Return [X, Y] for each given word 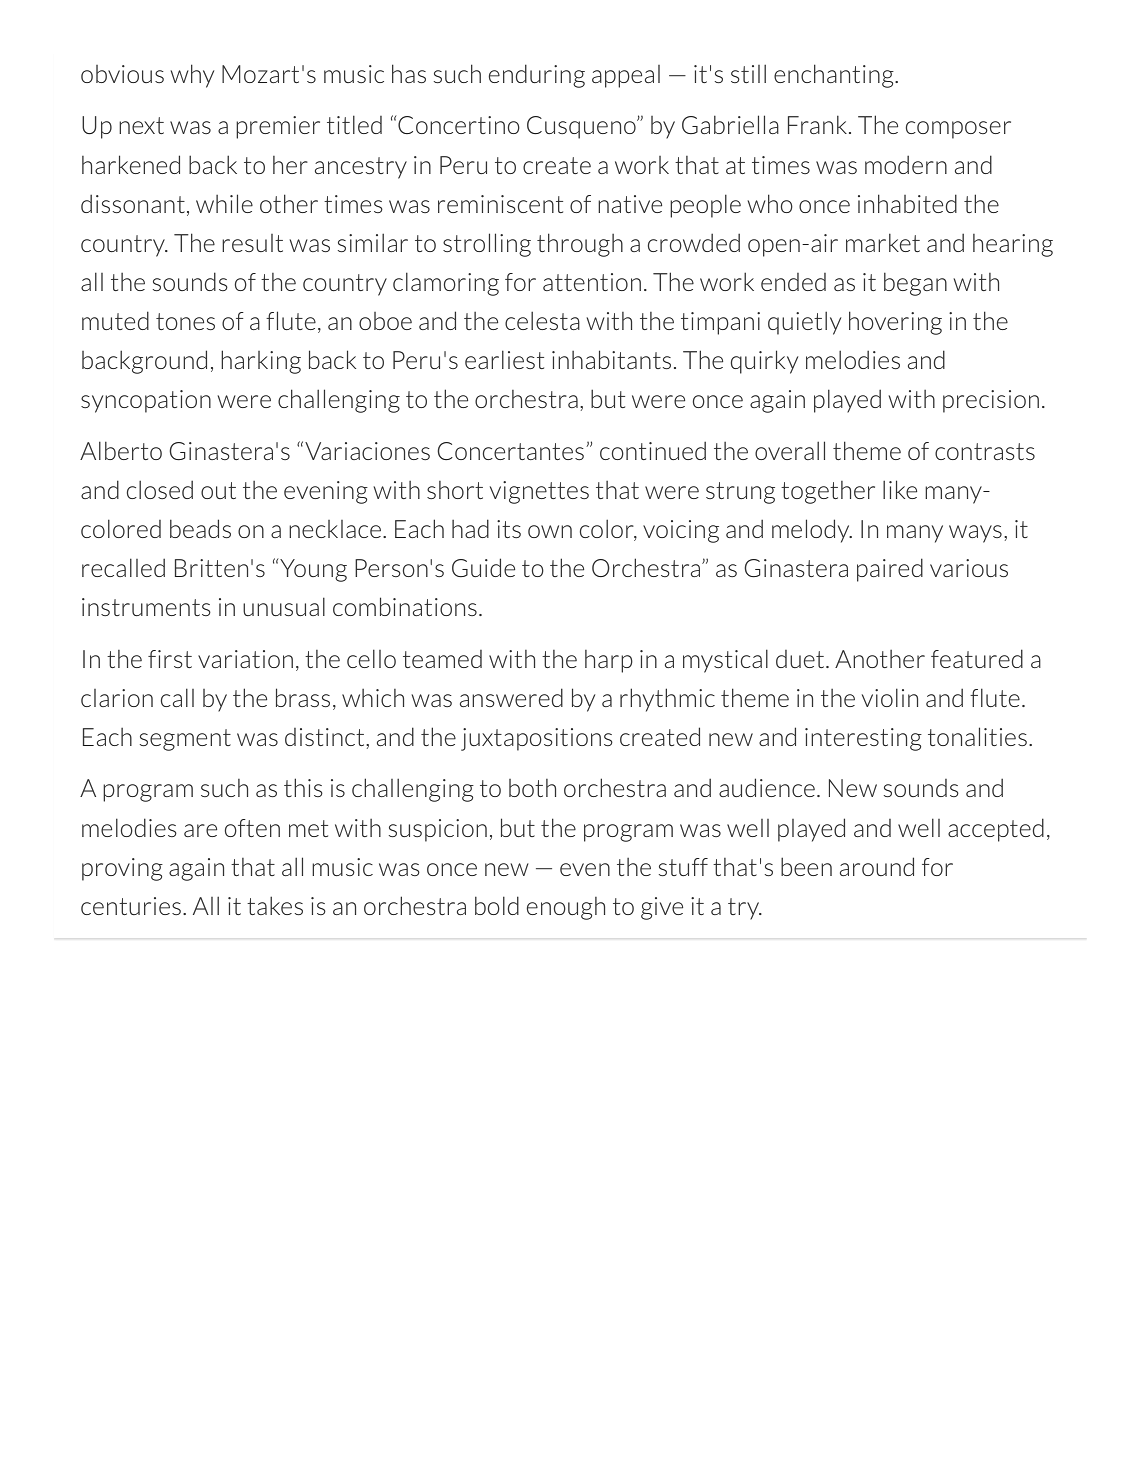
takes [275, 905]
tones [185, 321]
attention [592, 282]
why [192, 76]
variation [245, 659]
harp [609, 661]
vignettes [539, 492]
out [218, 490]
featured [977, 658]
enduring [537, 76]
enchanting [835, 76]
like [900, 489]
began [915, 284]
